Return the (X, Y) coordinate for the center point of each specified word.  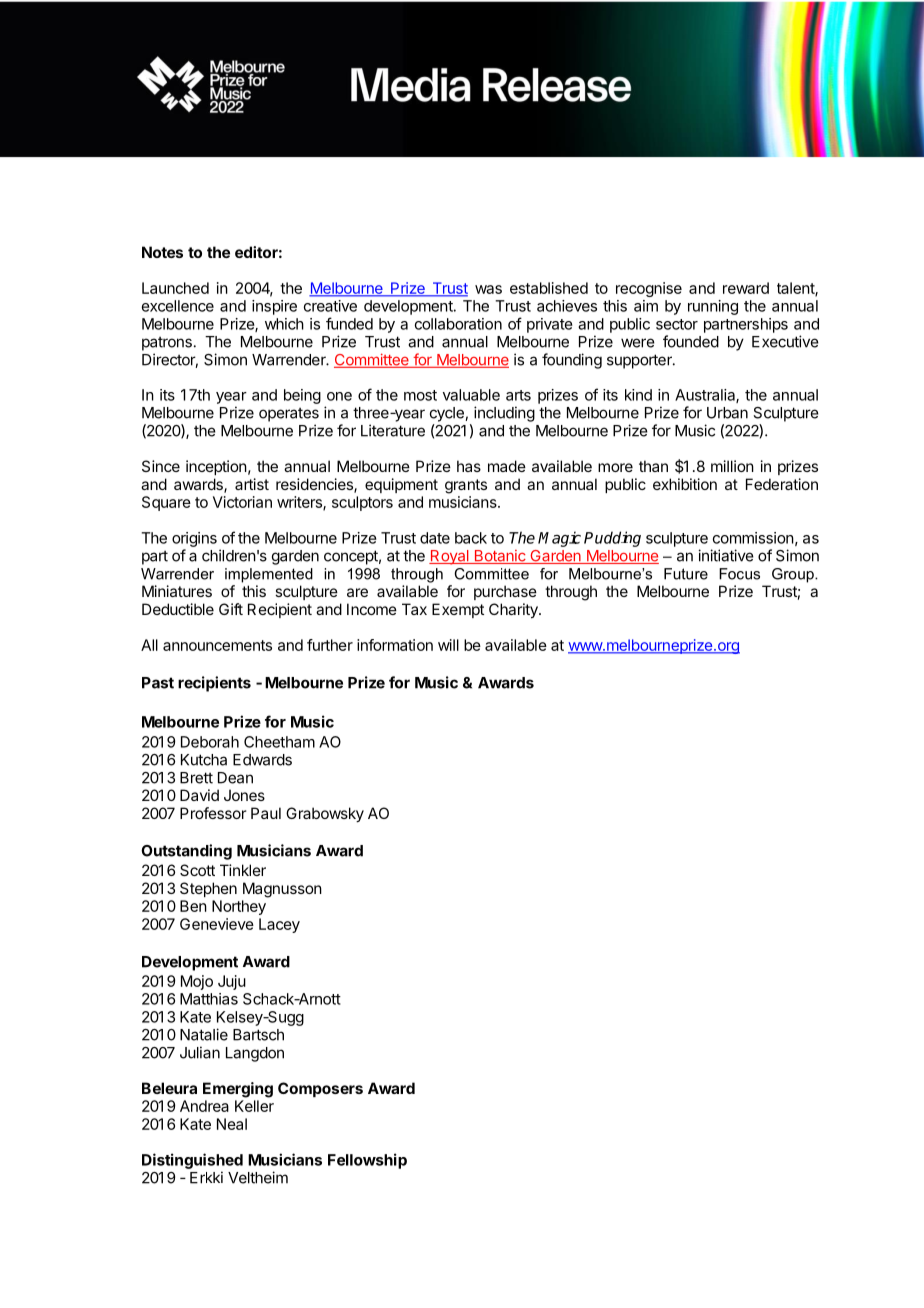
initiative (726, 555)
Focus (739, 574)
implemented (269, 575)
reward (746, 288)
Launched (175, 288)
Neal (232, 1124)
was (488, 289)
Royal (450, 557)
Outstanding (186, 852)
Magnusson (282, 890)
